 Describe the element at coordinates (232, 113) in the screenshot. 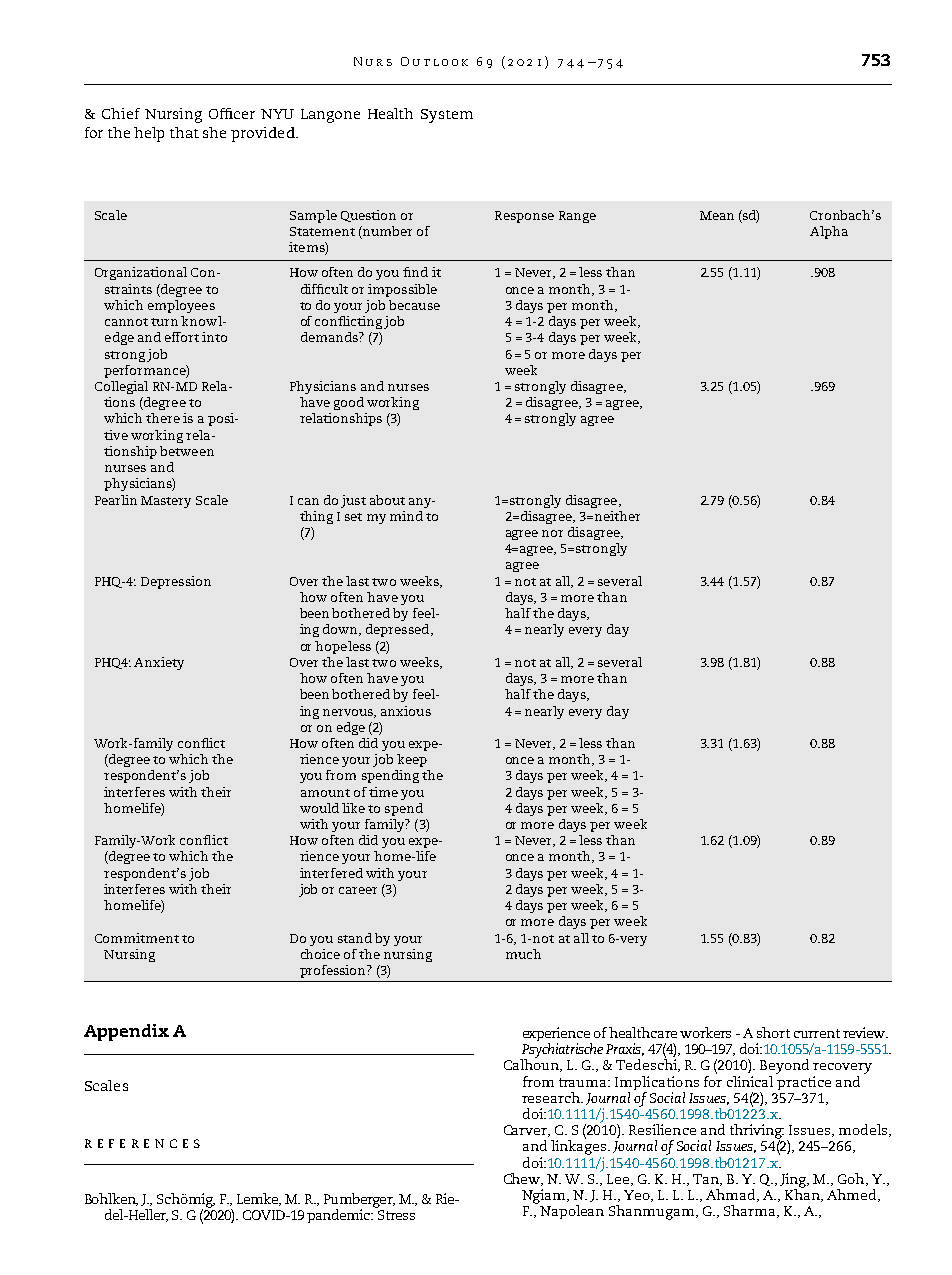

I see `Officer` at that location.
